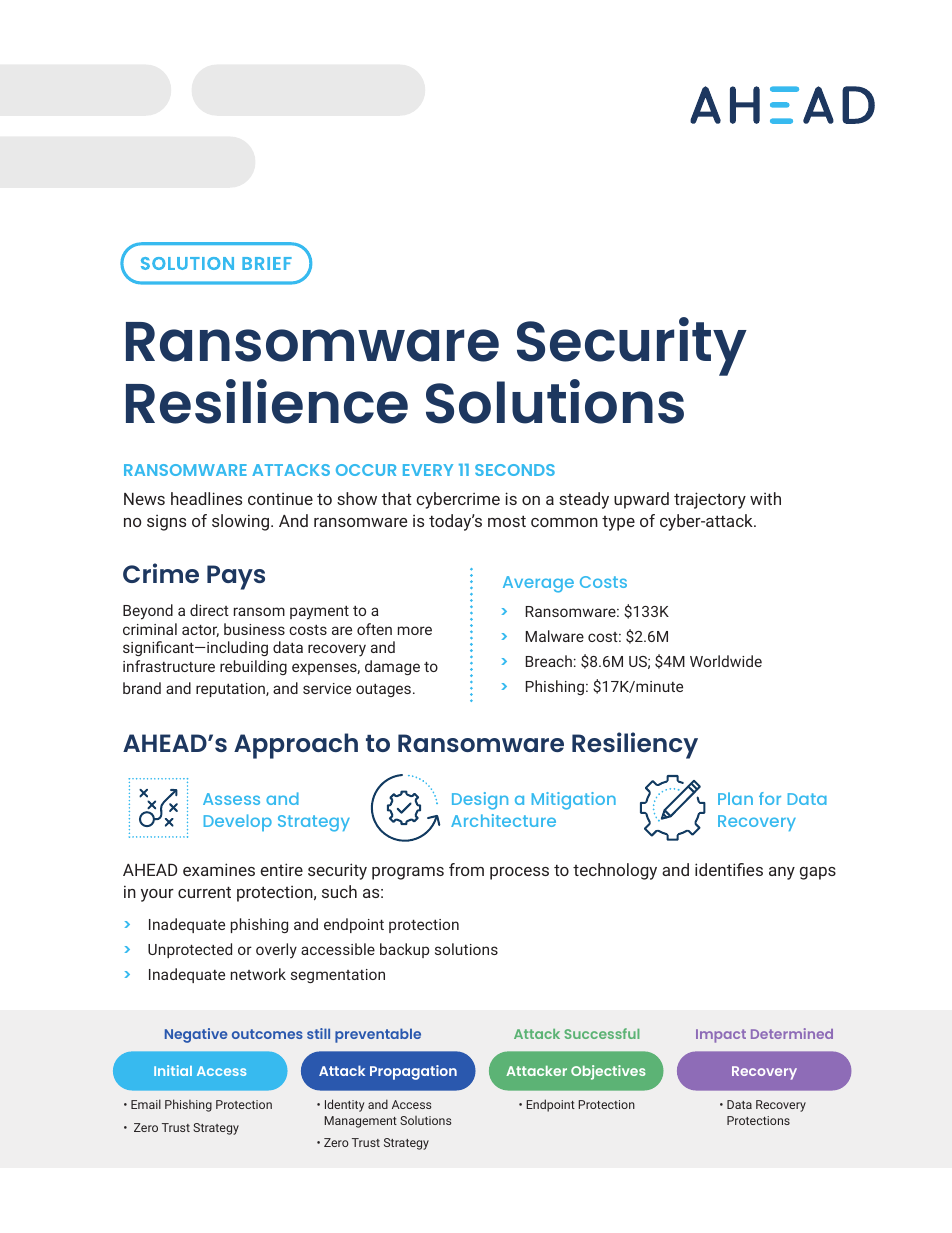 The width and height of the image is (952, 1233). What do you see at coordinates (231, 799) in the image?
I see `Assess` at bounding box center [231, 799].
